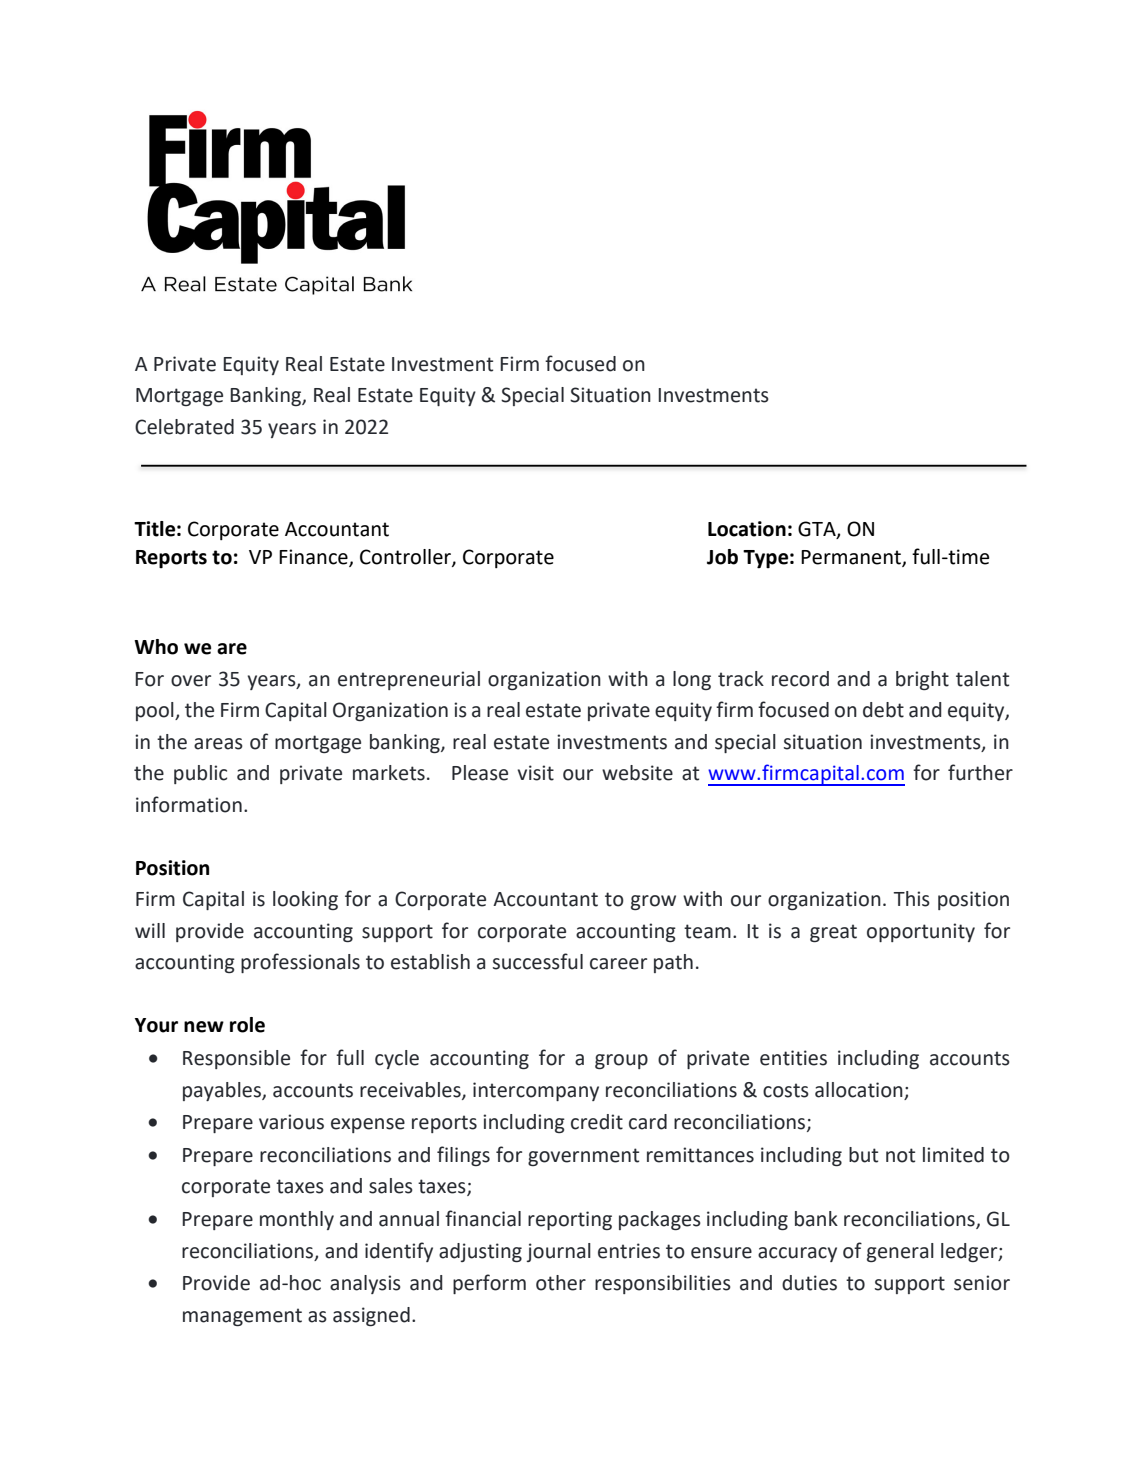 The height and width of the document is (1481, 1145). I want to click on Celebrated, so click(184, 427).
